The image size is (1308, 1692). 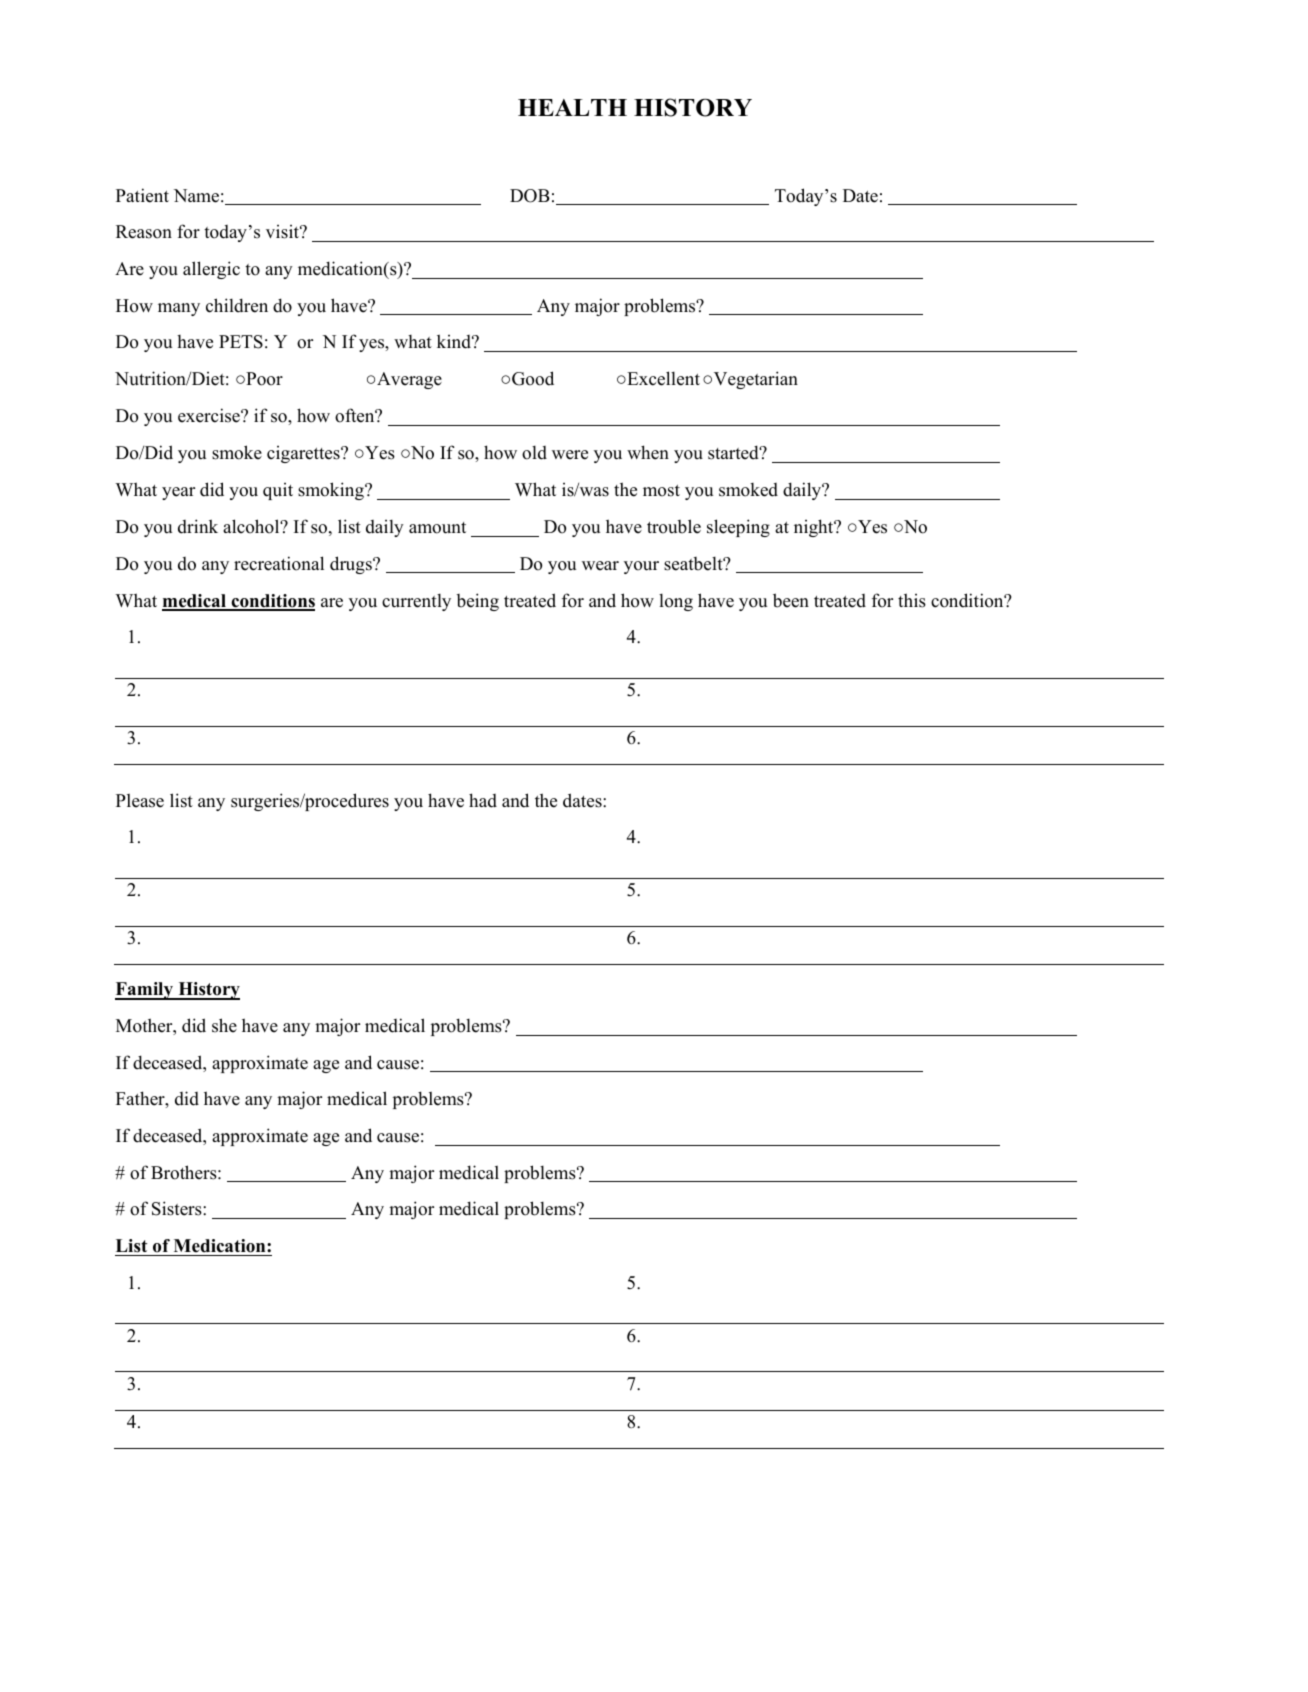 I want to click on PETS, so click(x=241, y=342).
